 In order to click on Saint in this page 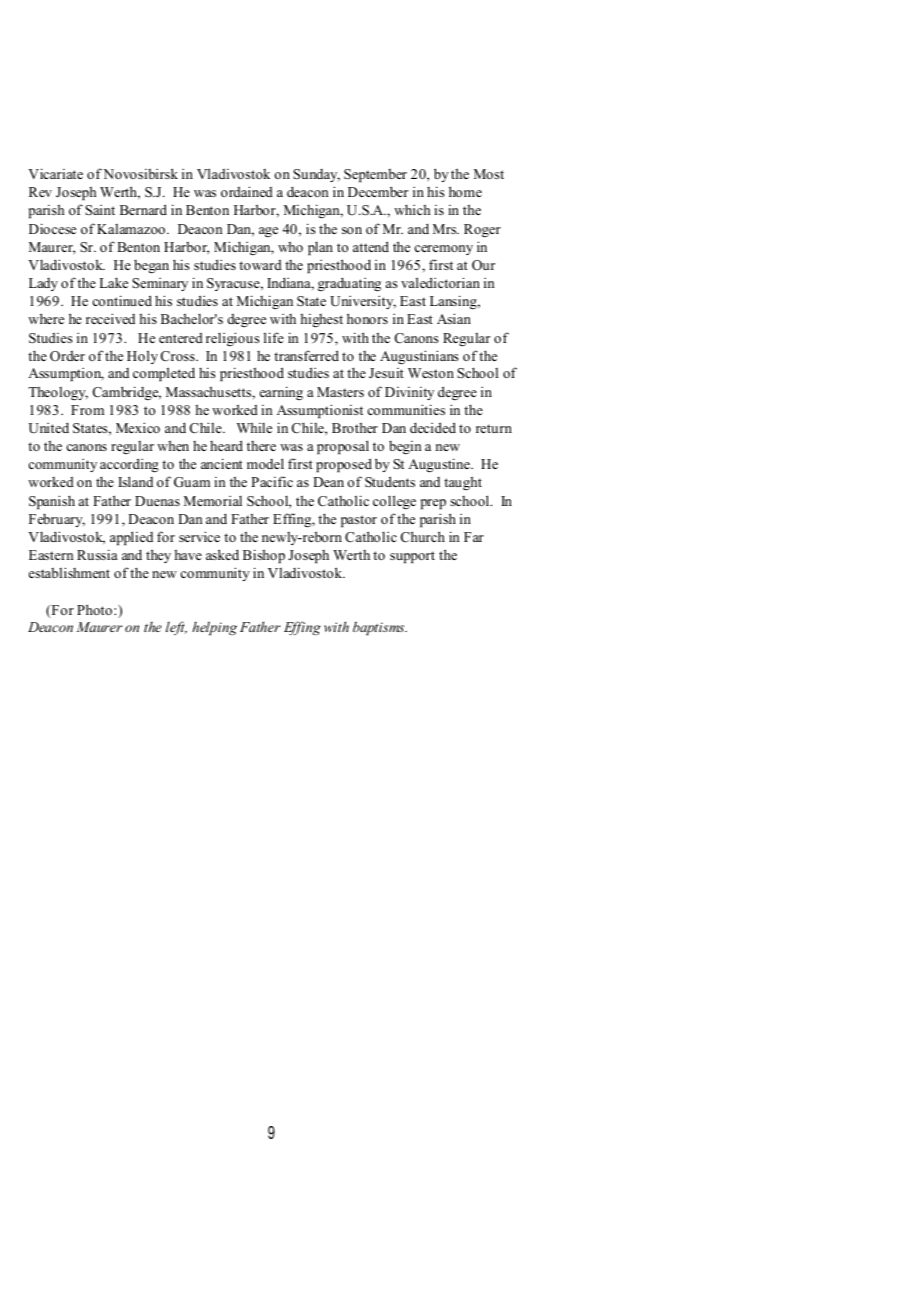, I will do `click(100, 210)`.
